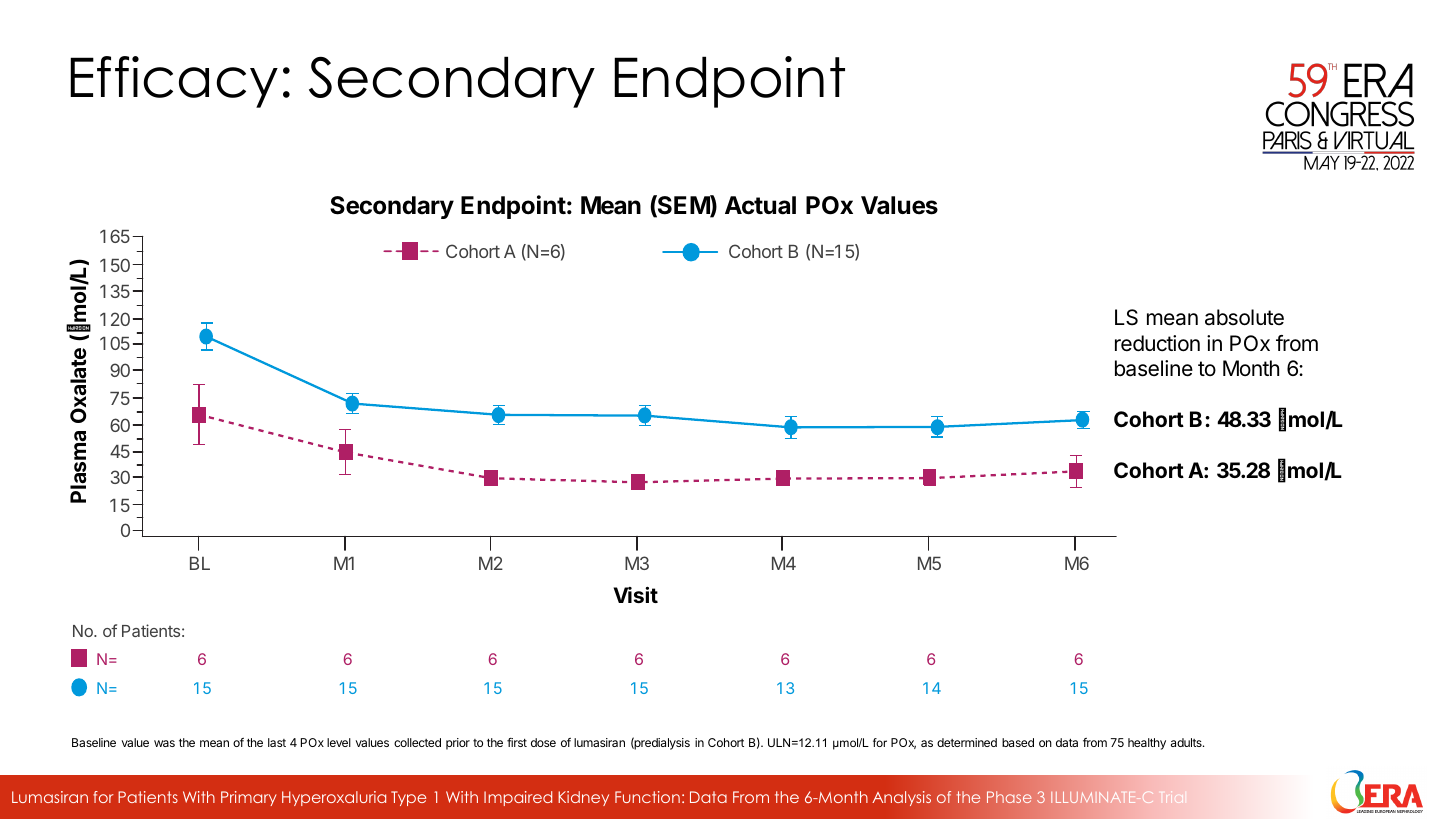 Image resolution: width=1456 pixels, height=819 pixels. I want to click on Function, so click(647, 797).
